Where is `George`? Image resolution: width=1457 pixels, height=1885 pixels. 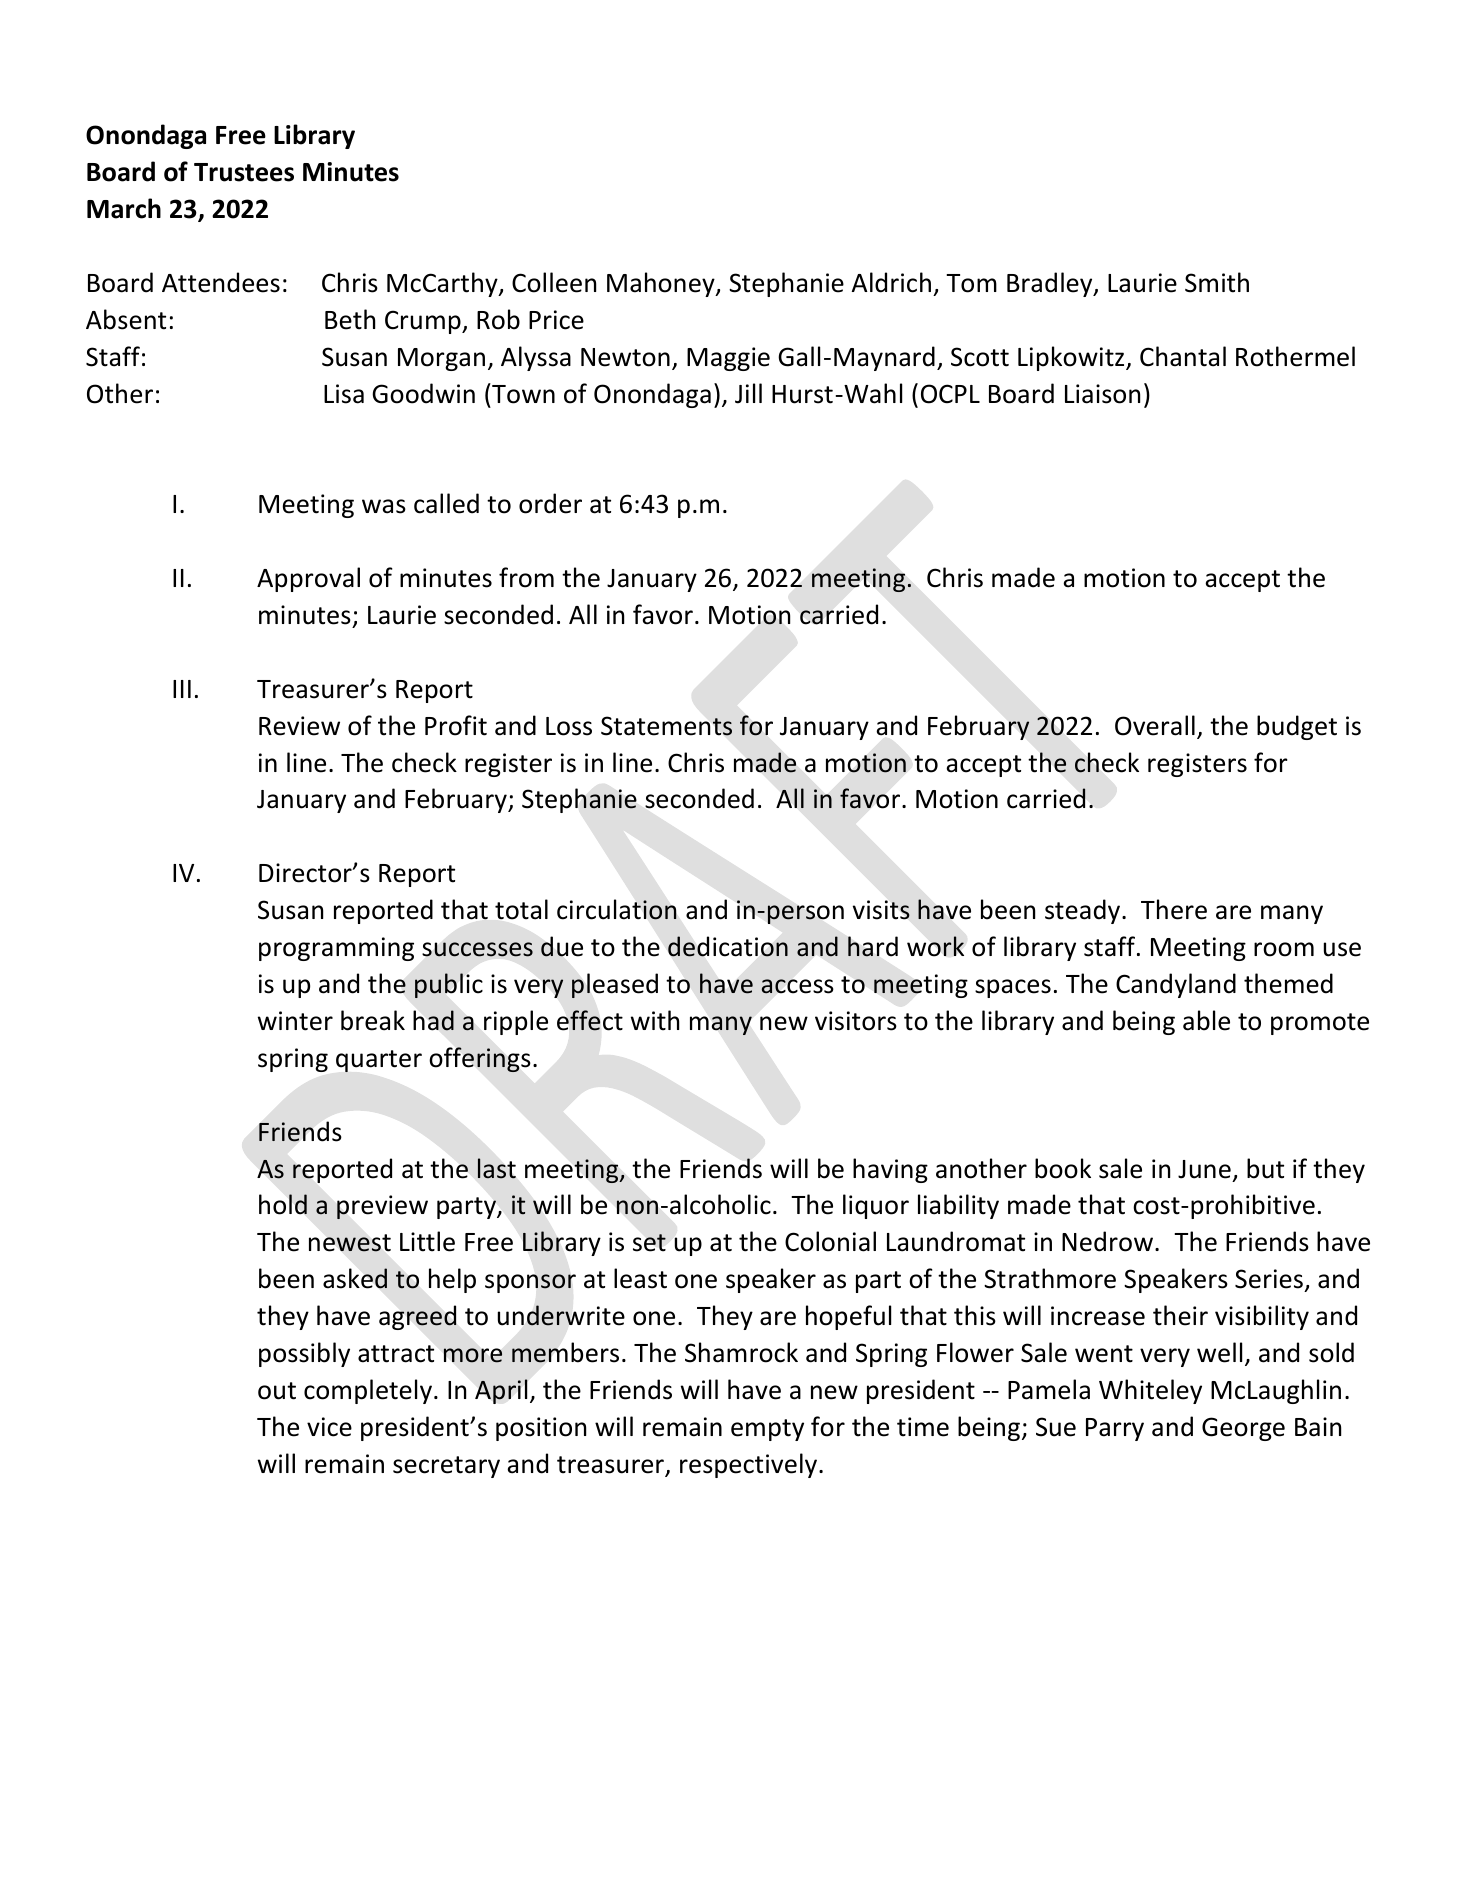
George is located at coordinates (1243, 1429).
